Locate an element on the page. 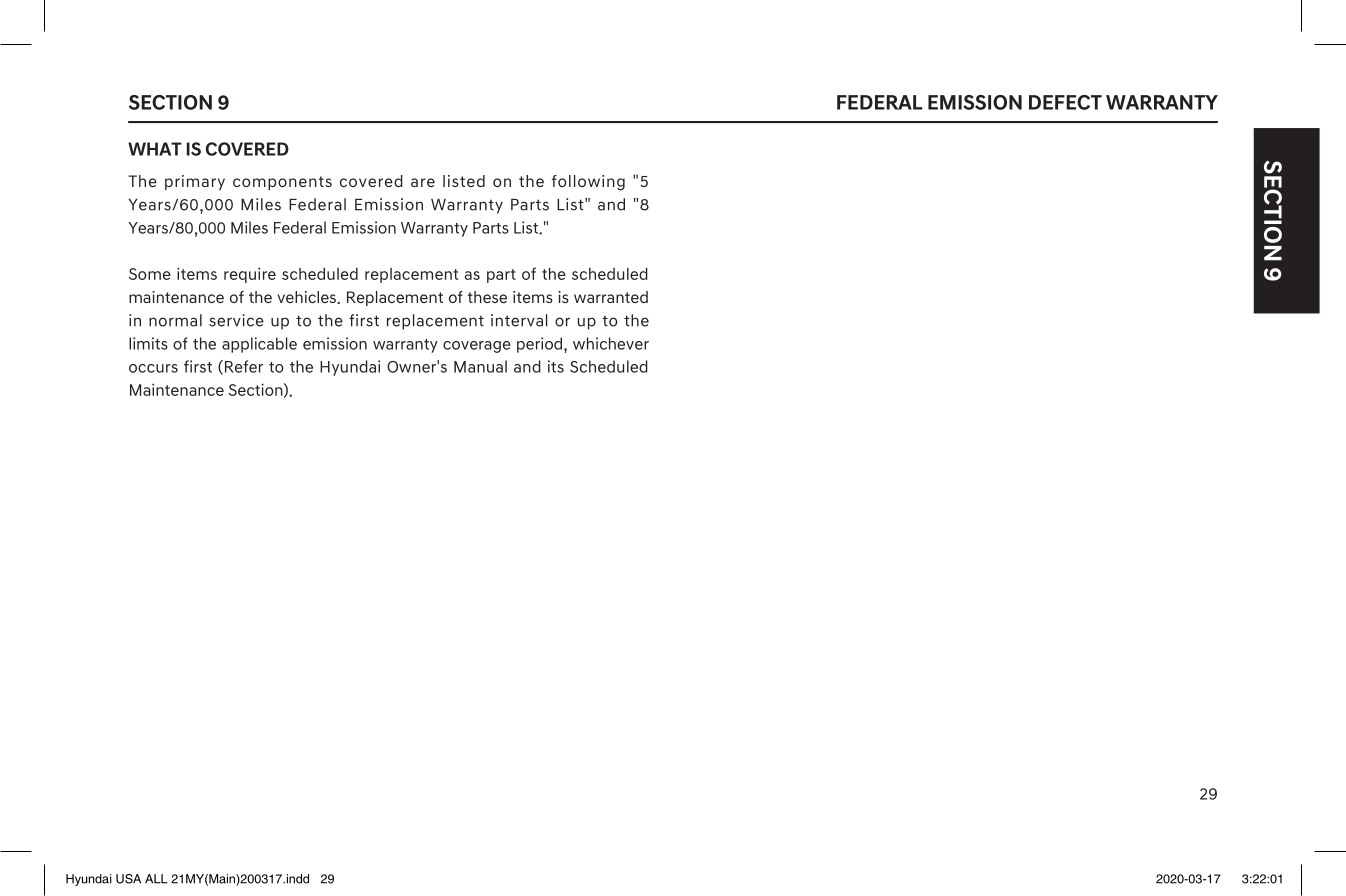  interval is located at coordinates (519, 320).
